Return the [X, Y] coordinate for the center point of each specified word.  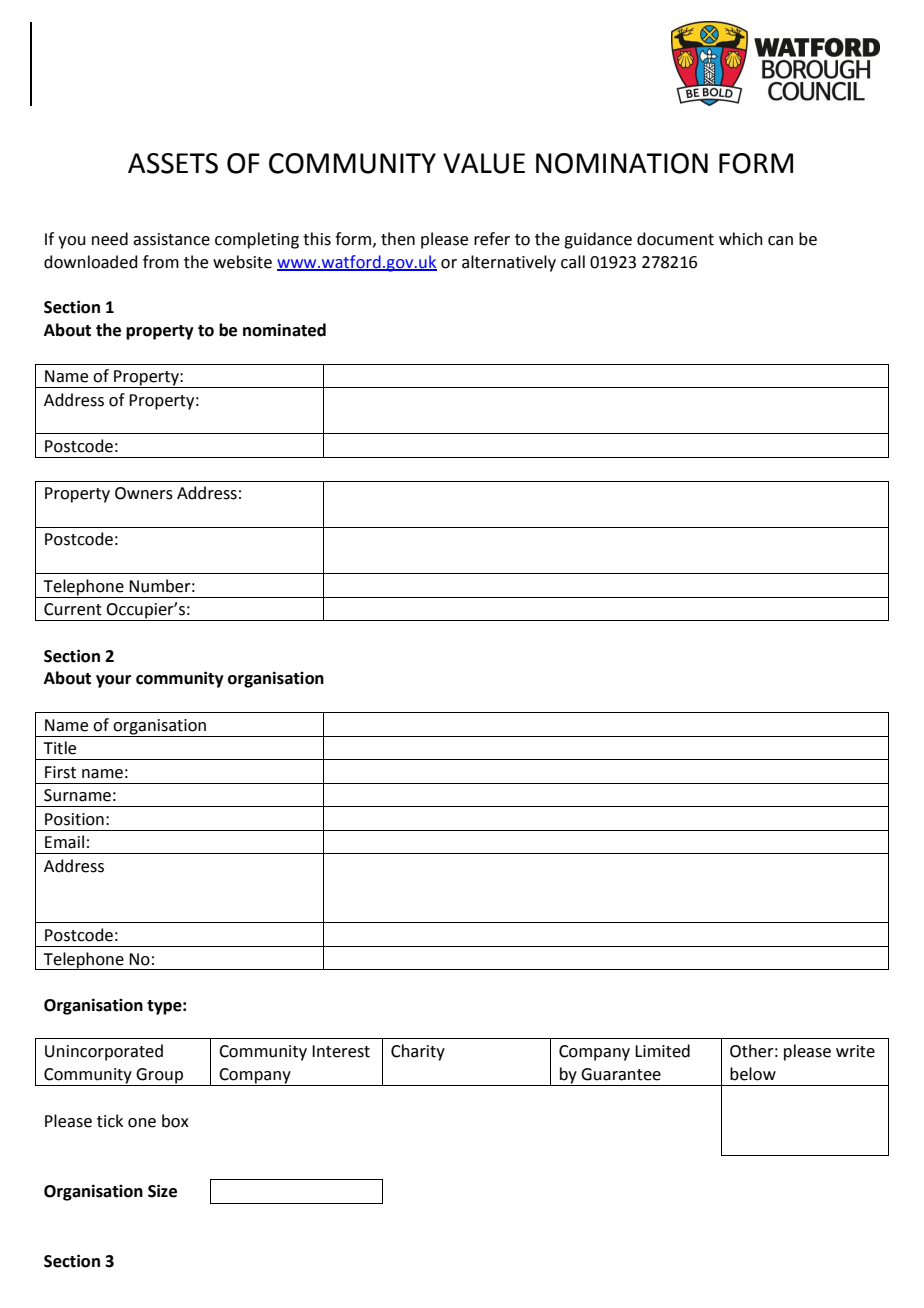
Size [162, 1191]
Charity [418, 1052]
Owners [144, 493]
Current [73, 609]
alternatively [509, 263]
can [780, 241]
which [741, 239]
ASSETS [173, 163]
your [113, 681]
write [855, 1051]
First [60, 772]
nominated [284, 330]
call [573, 262]
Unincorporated [104, 1052]
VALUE [484, 163]
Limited [662, 1051]
